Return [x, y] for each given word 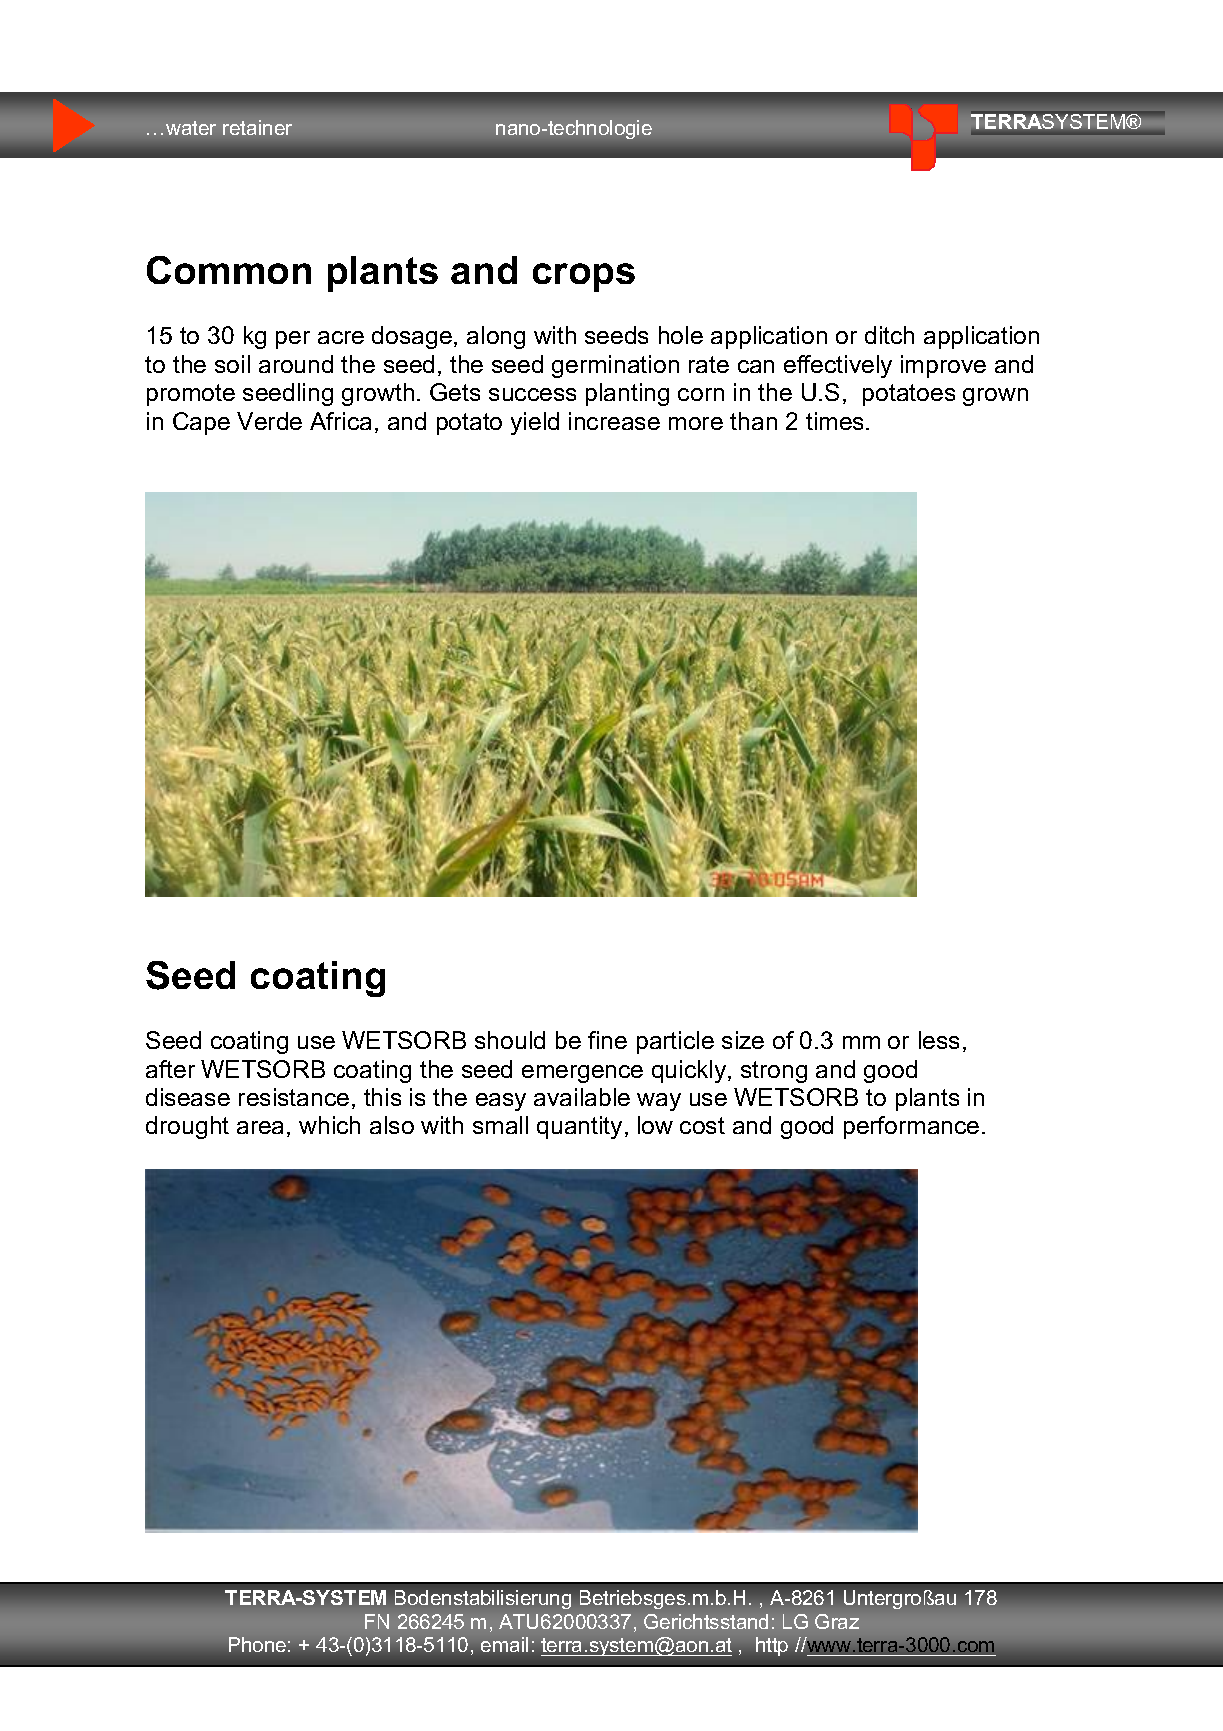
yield [535, 423]
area [260, 1127]
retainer [257, 127]
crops [584, 277]
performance [911, 1127]
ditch [889, 335]
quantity [579, 1127]
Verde [269, 421]
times [834, 421]
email [504, 1644]
